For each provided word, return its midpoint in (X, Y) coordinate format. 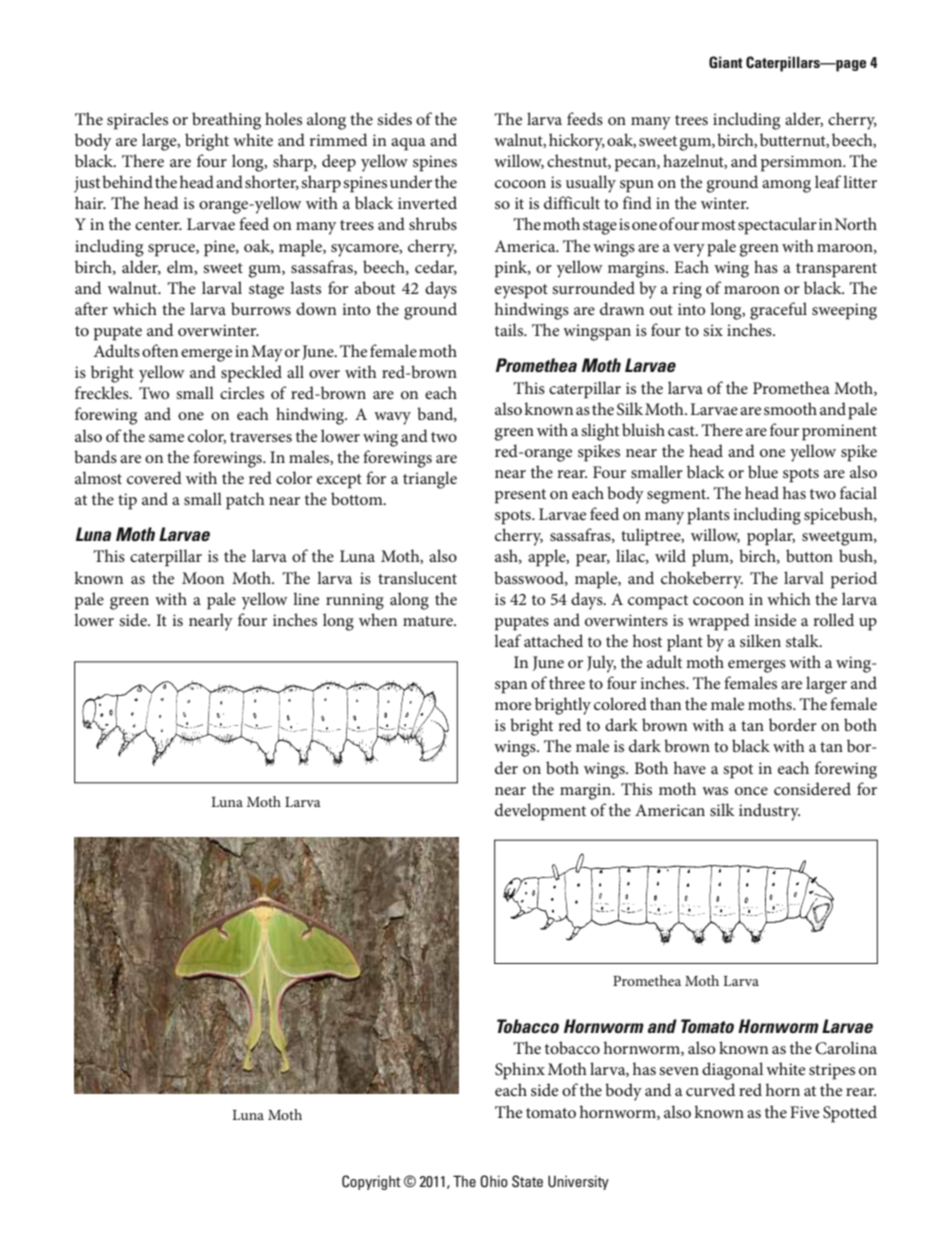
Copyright (371, 1182)
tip (127, 501)
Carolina (846, 1048)
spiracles (137, 121)
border (793, 724)
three (567, 682)
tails (510, 329)
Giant (726, 62)
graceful (778, 311)
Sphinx (520, 1071)
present (520, 496)
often (160, 350)
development (540, 812)
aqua (408, 144)
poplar (771, 537)
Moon (203, 578)
